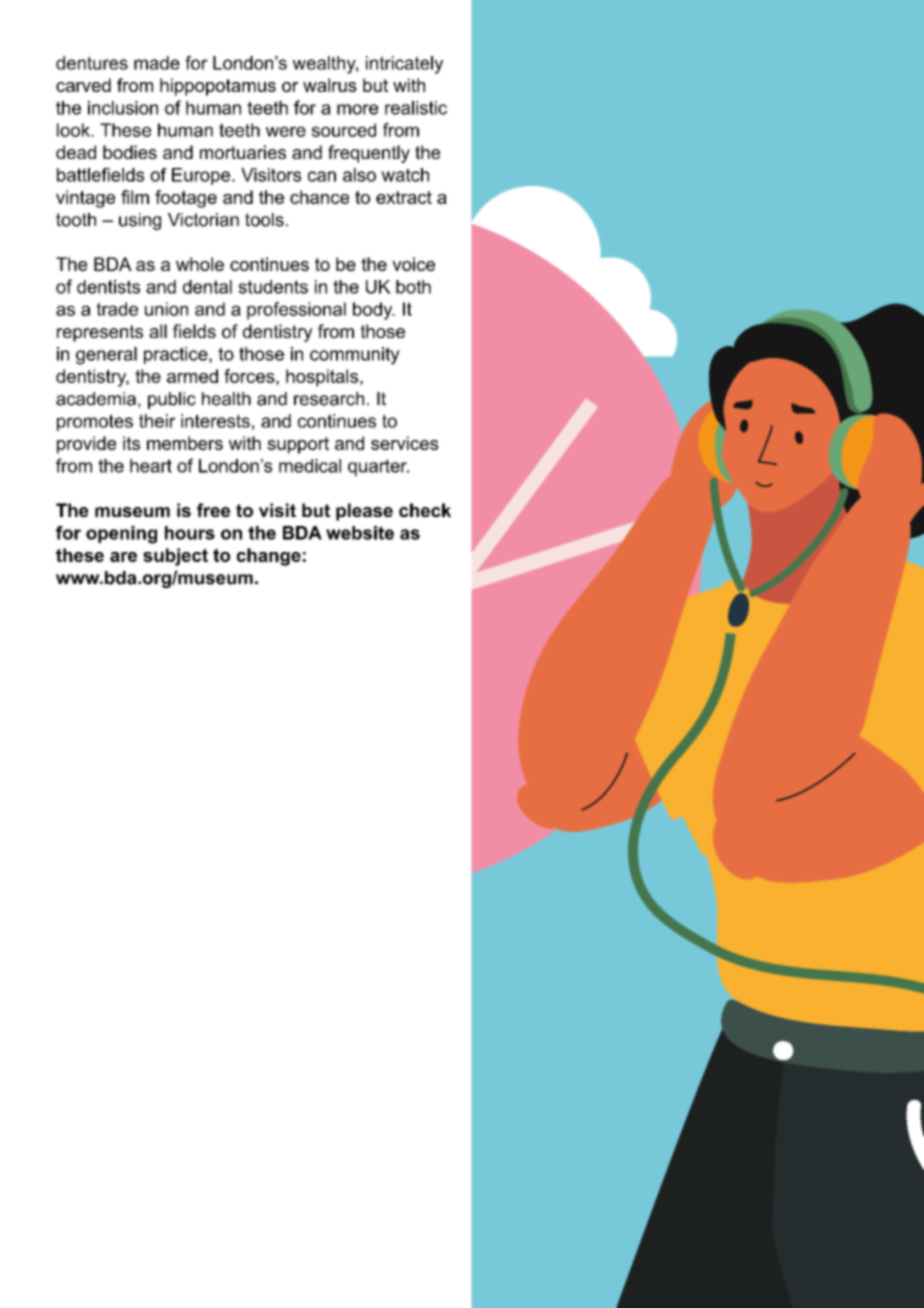 This image has height=1308, width=924. Describe the element at coordinates (273, 287) in the image. I see `students` at that location.
